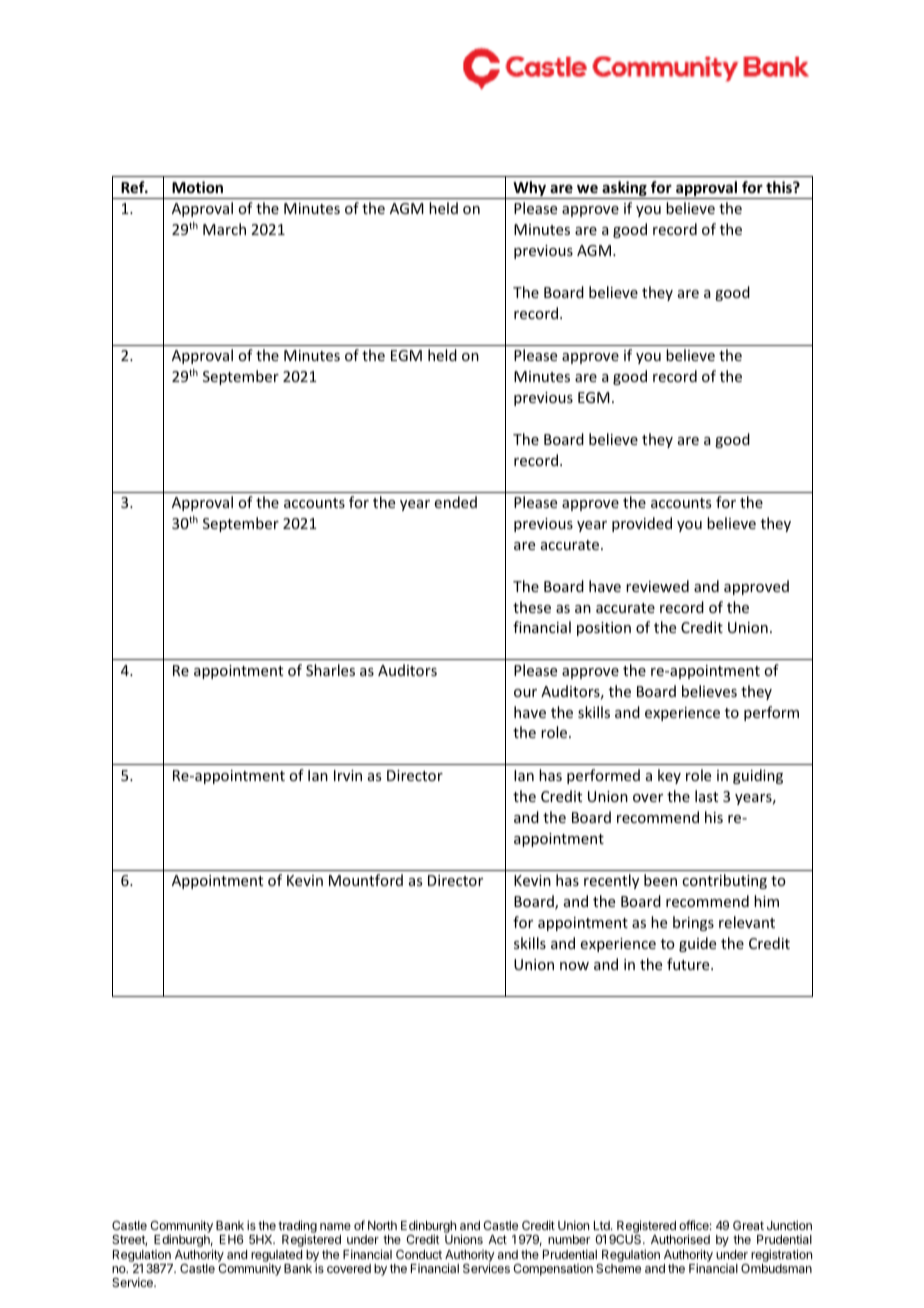  I want to click on this, so click(780, 187).
